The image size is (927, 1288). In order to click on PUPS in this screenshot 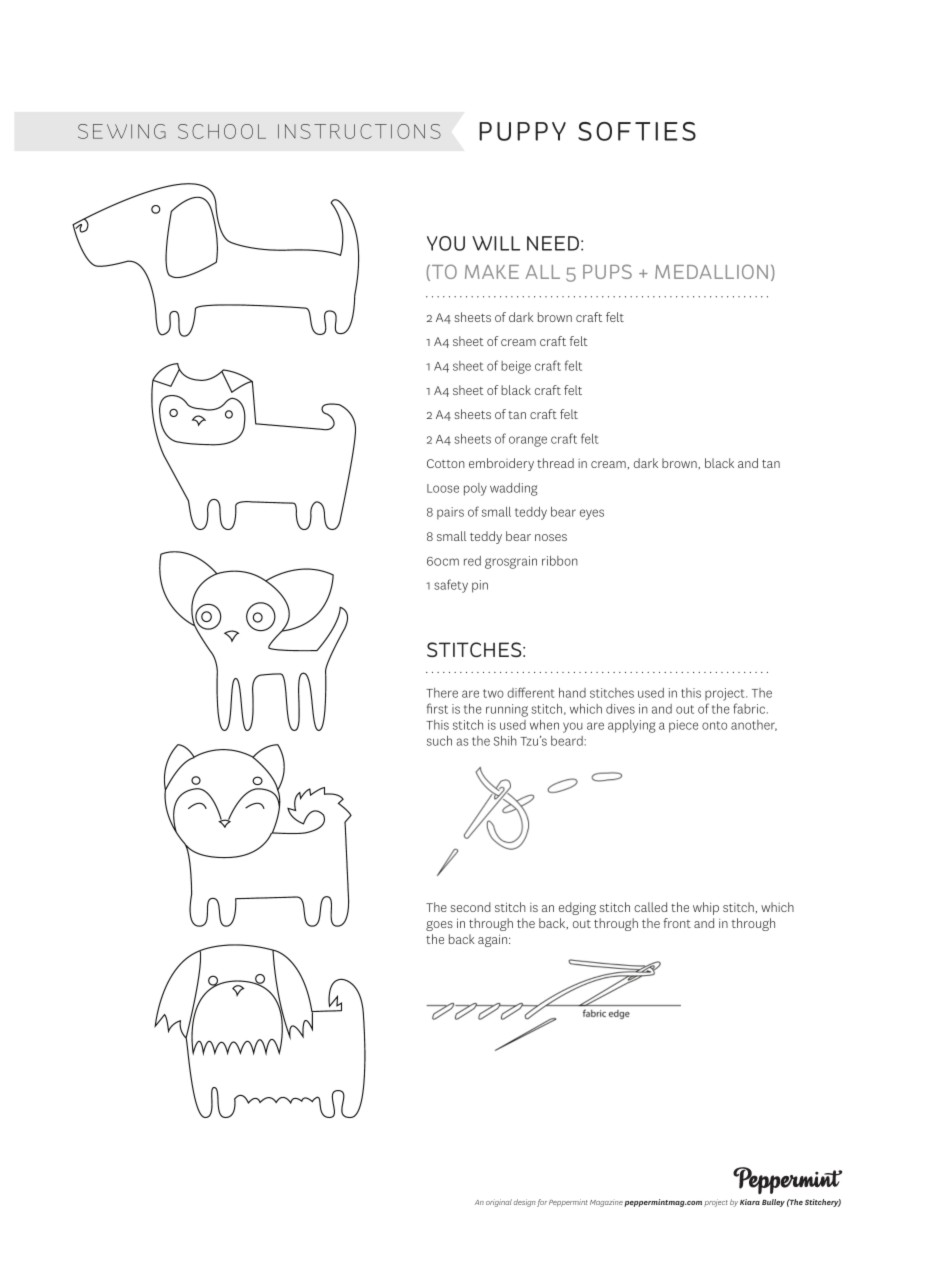, I will do `click(607, 271)`.
